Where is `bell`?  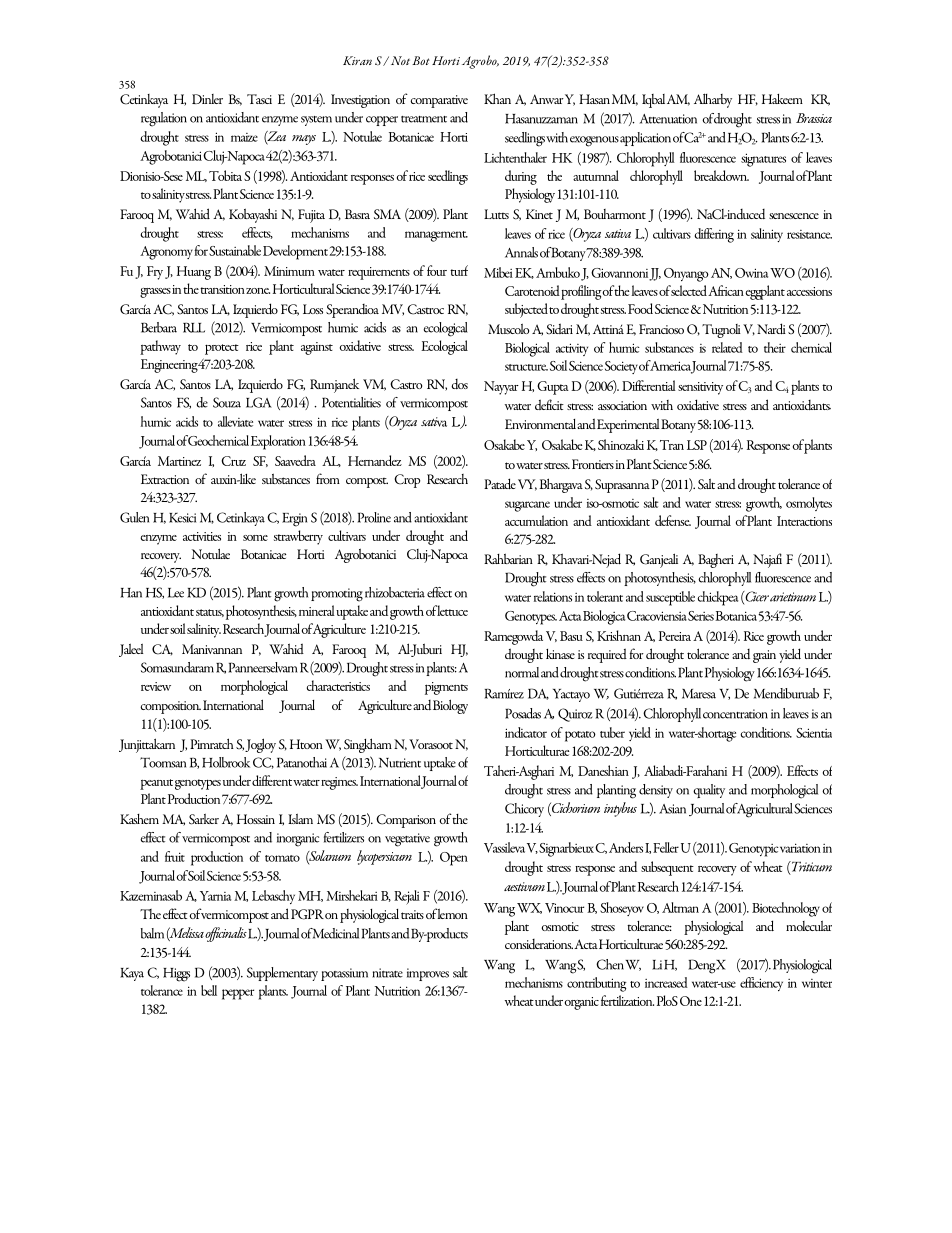 bell is located at coordinates (209, 990).
